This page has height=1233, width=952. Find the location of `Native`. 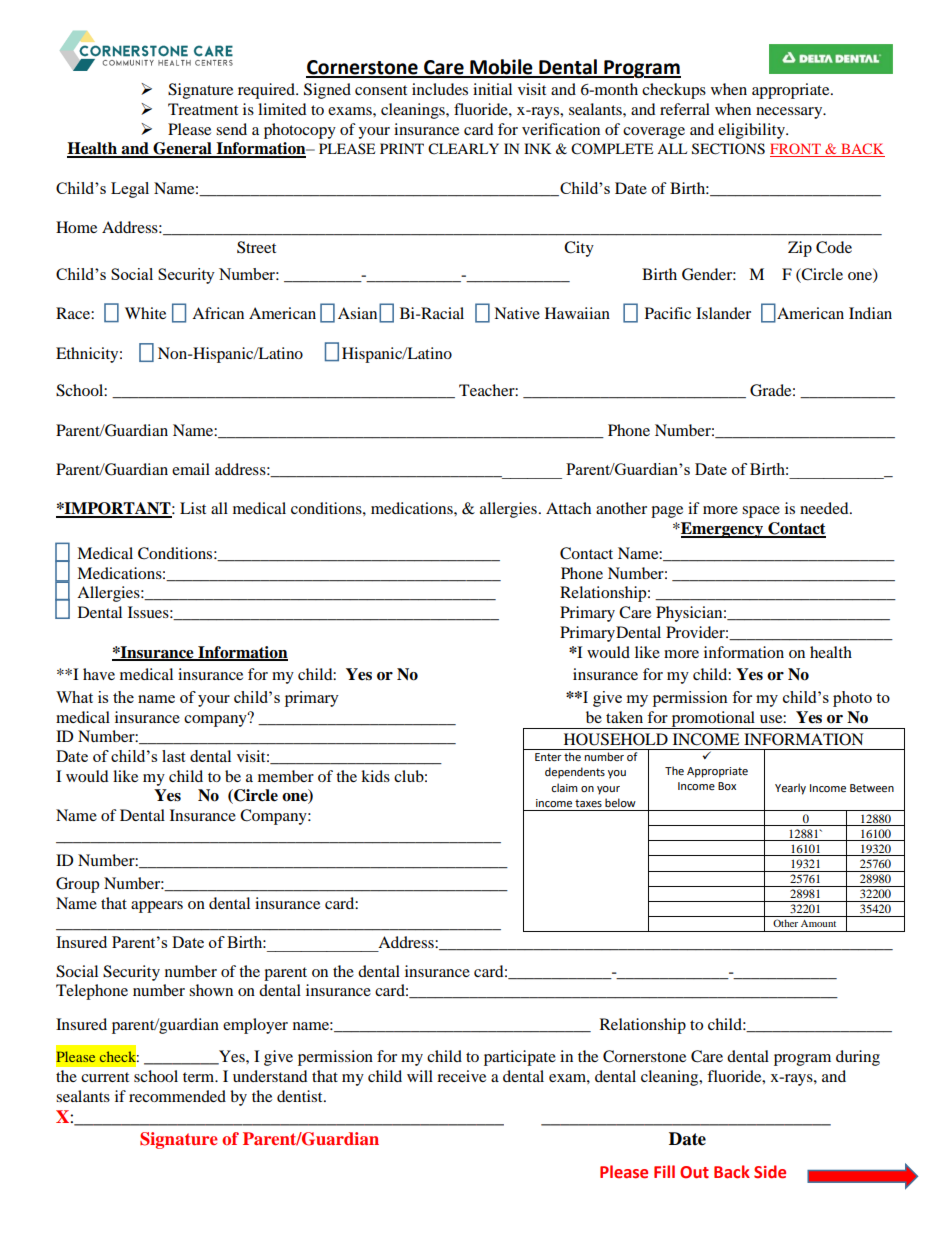

Native is located at coordinates (517, 313).
